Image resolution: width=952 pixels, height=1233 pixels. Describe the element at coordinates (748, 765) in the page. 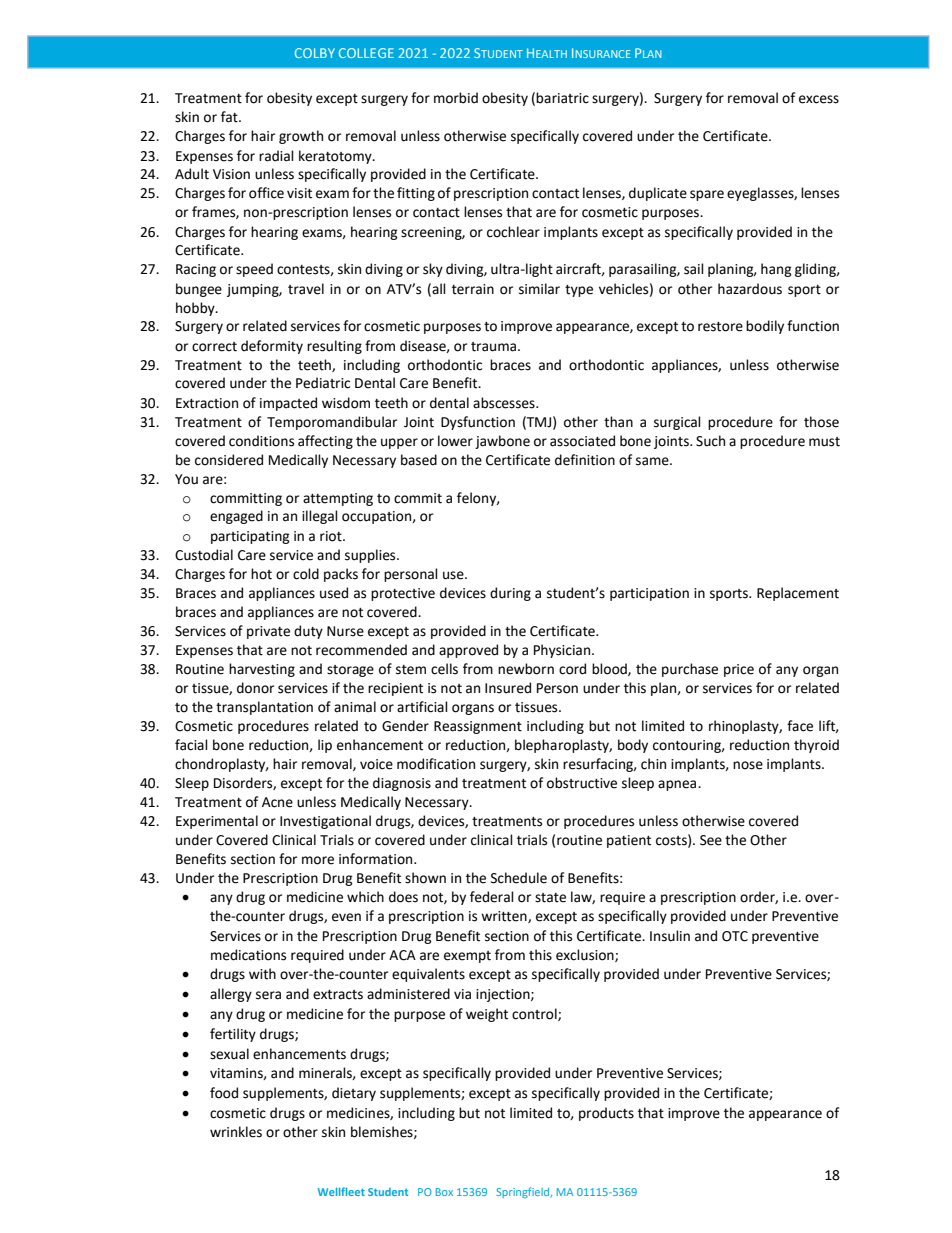

I see `nose` at that location.
